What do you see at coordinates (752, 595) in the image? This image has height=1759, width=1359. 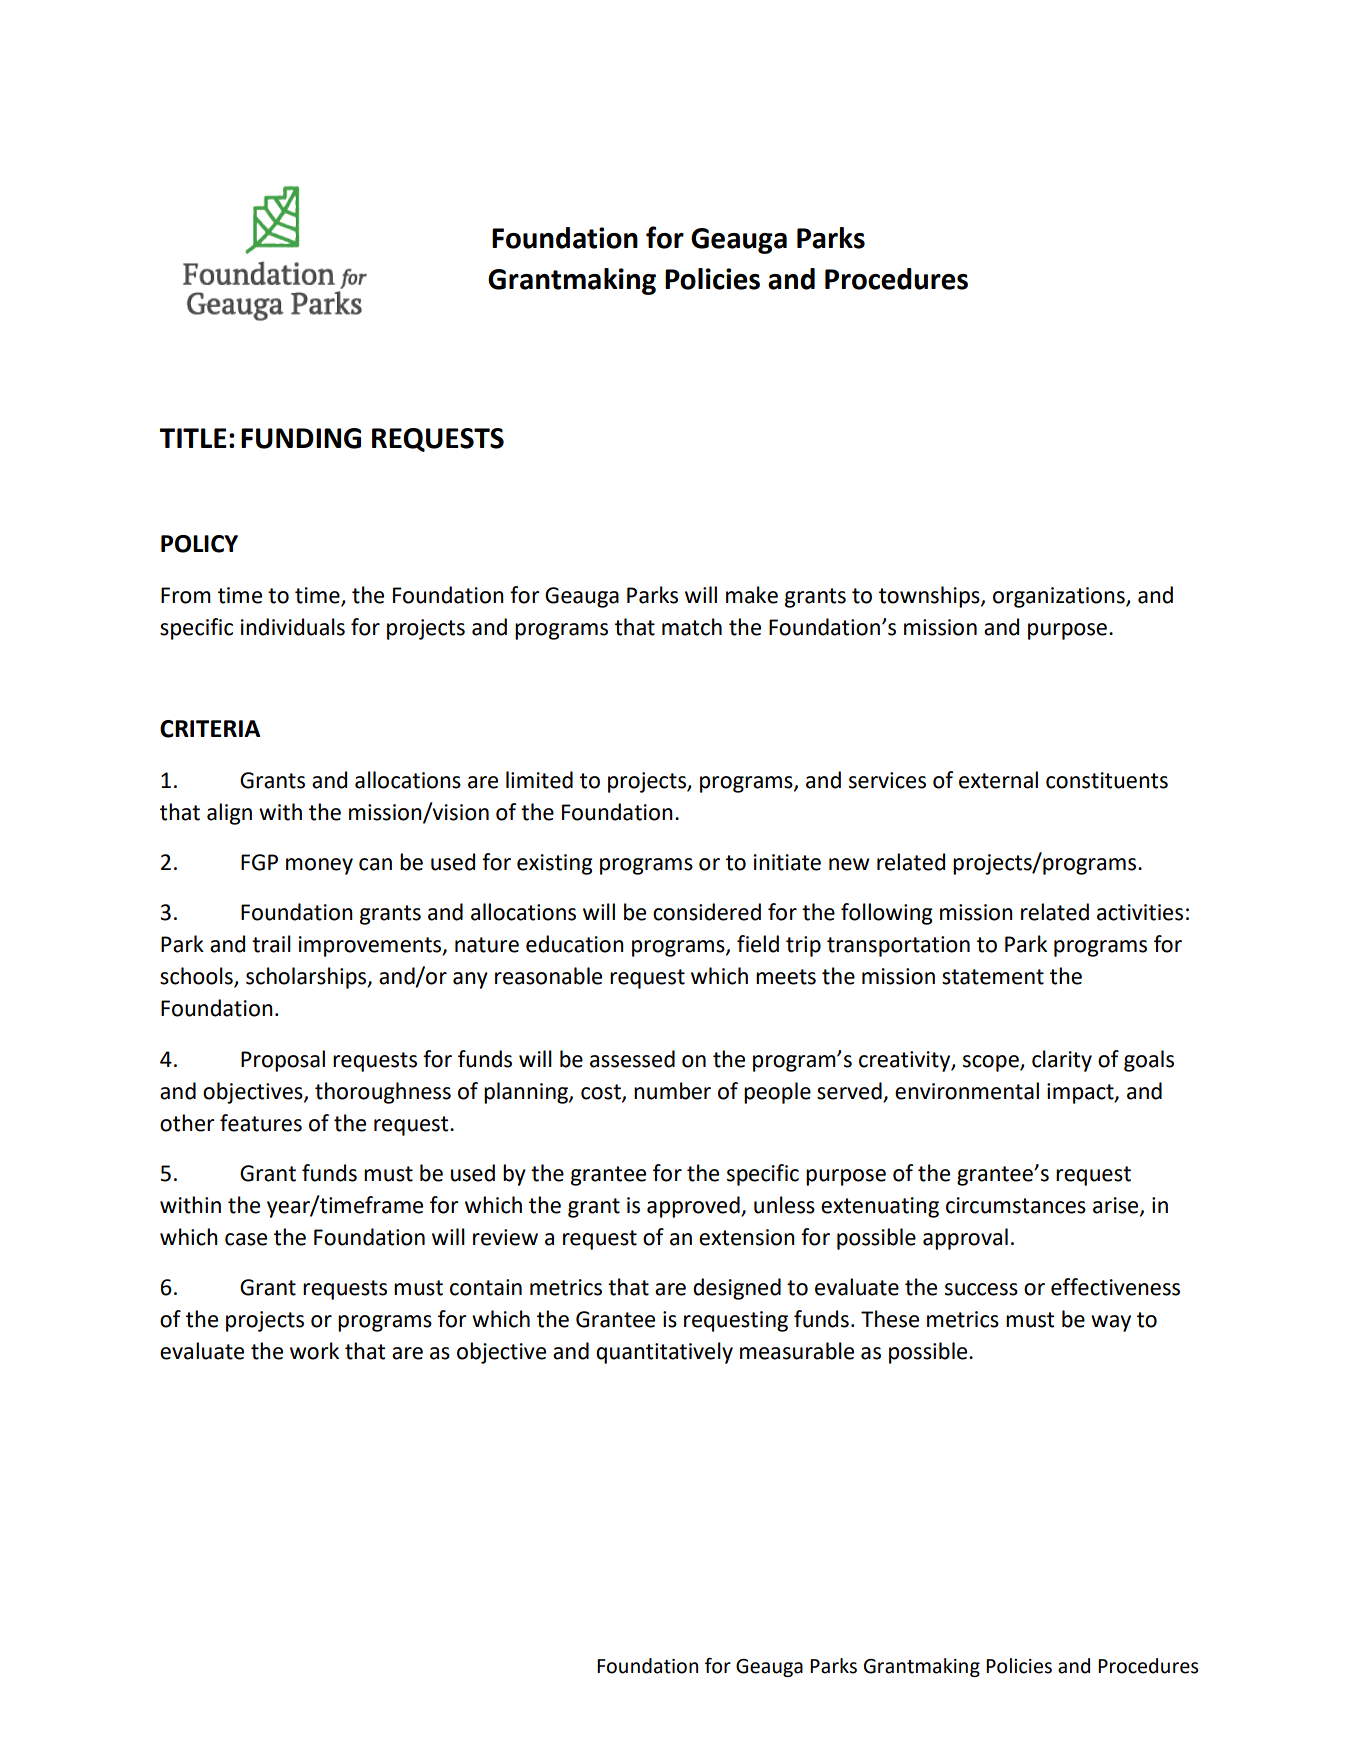 I see `make` at bounding box center [752, 595].
